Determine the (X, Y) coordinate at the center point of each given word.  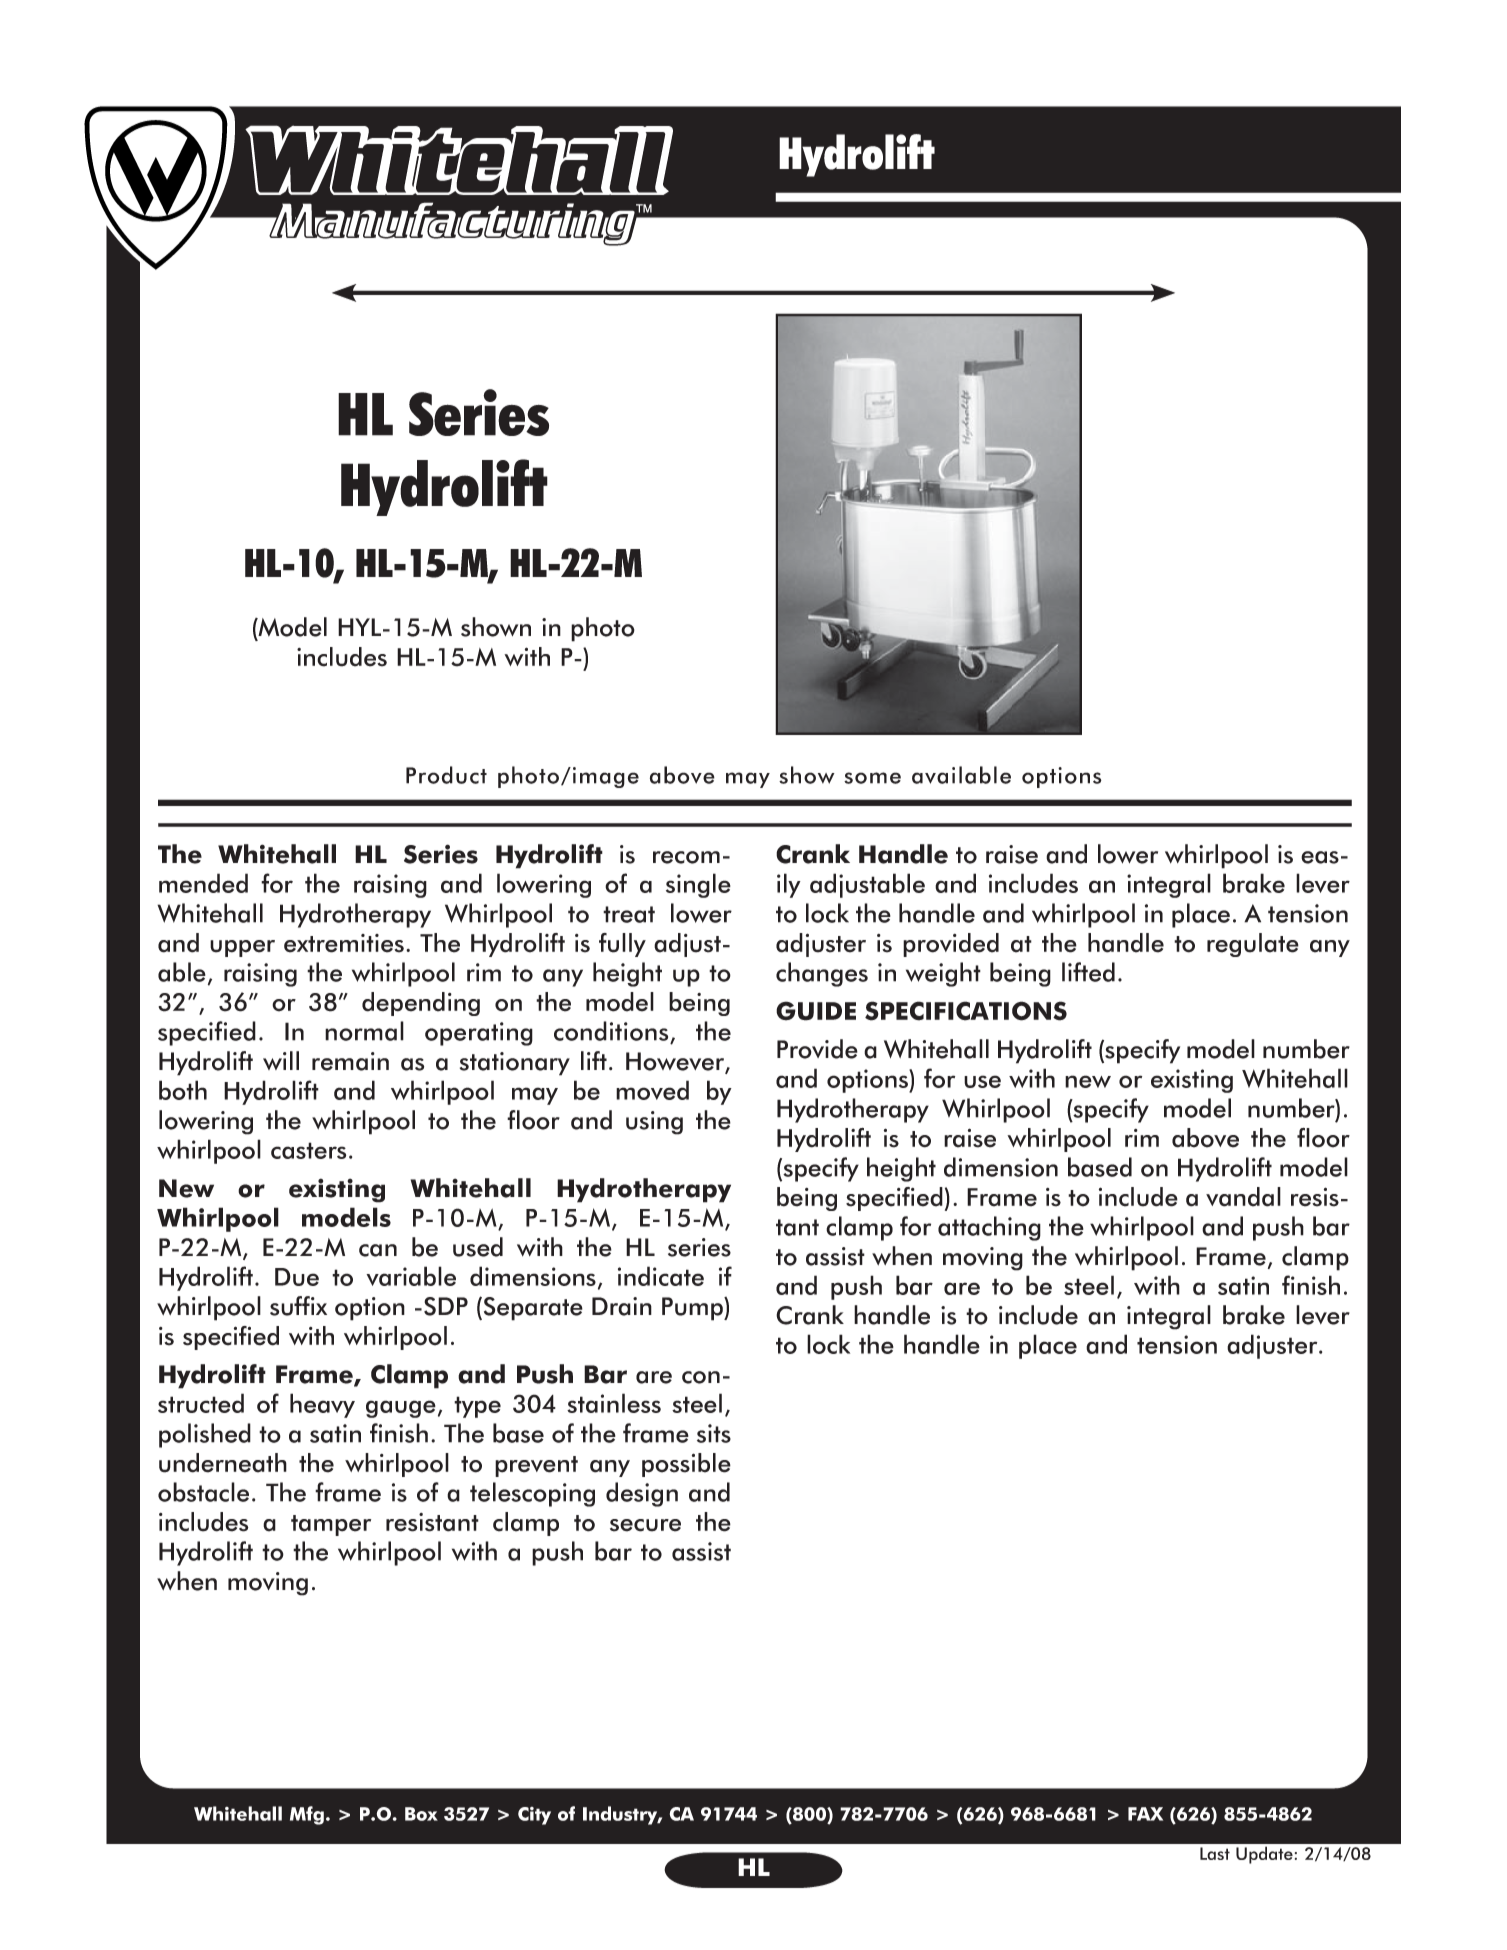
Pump (693, 1309)
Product (446, 775)
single (698, 885)
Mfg (307, 1815)
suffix (298, 1306)
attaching (989, 1228)
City (534, 1816)
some (872, 778)
